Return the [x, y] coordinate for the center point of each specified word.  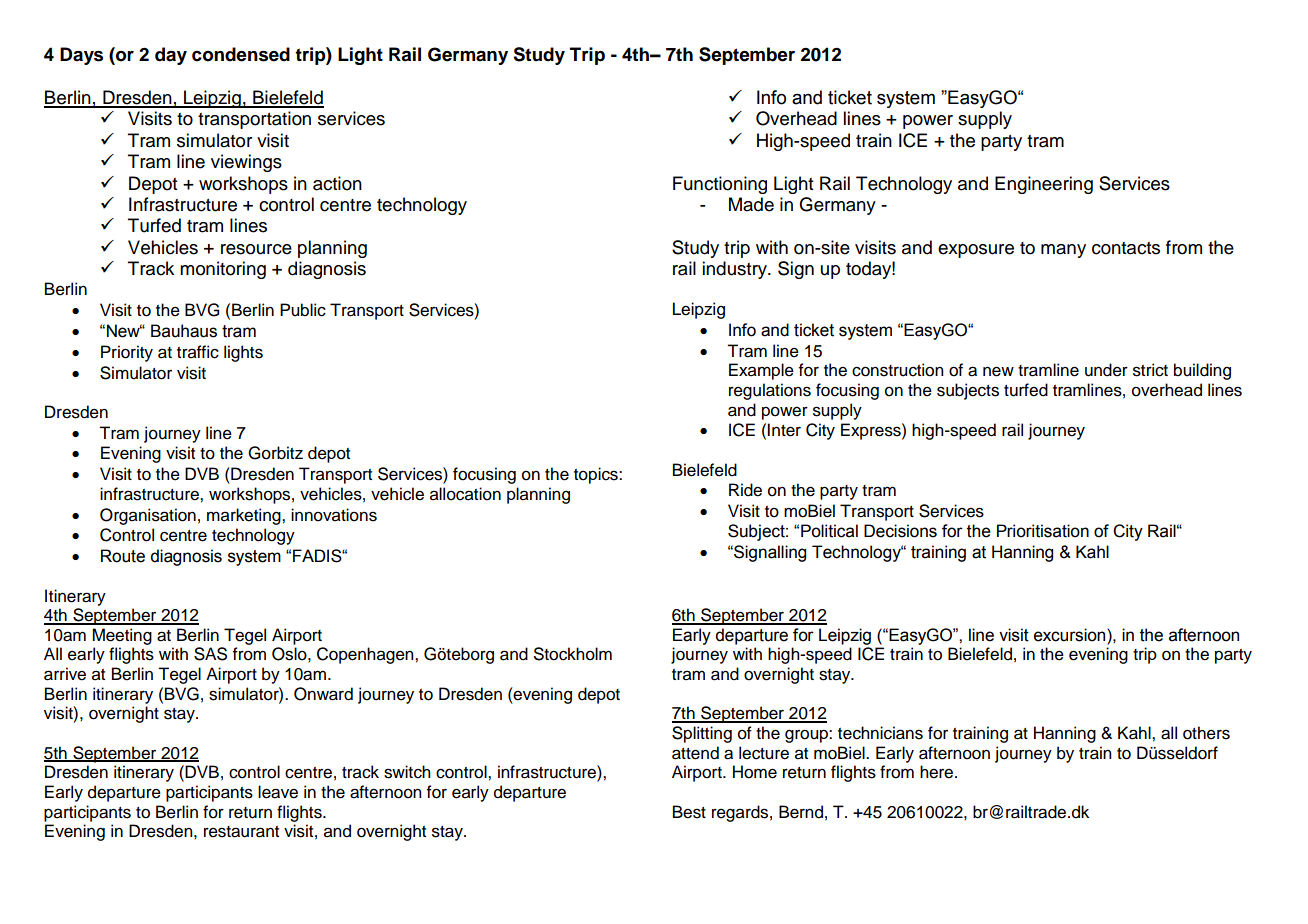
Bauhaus [184, 331]
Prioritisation [1043, 531]
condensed [241, 54]
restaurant [241, 832]
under [1106, 370]
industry [735, 270]
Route [123, 556]
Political [829, 531]
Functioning [720, 185]
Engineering [1044, 185]
